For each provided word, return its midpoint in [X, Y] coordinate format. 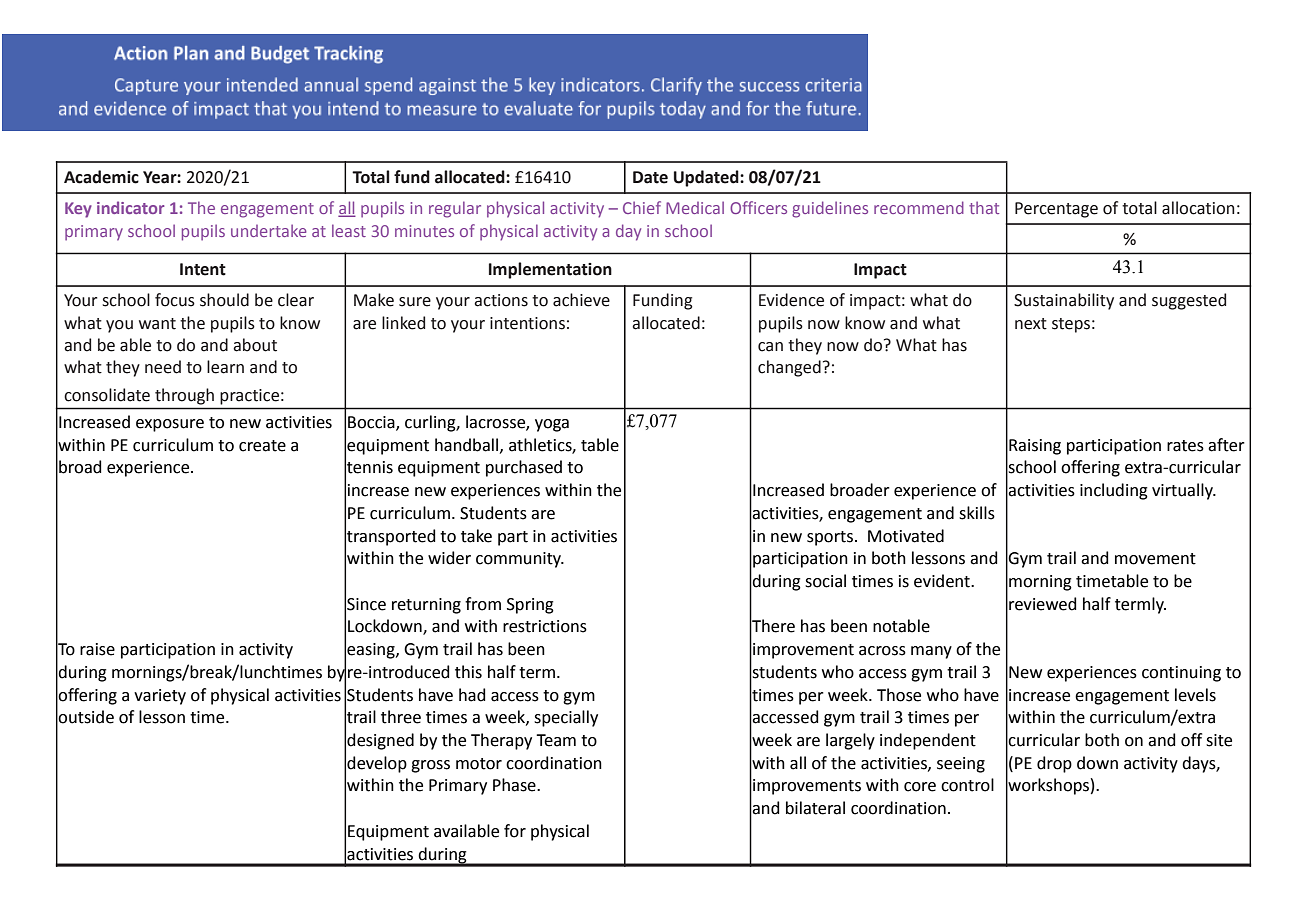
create [262, 446]
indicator [131, 207]
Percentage [1056, 210]
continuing [1181, 674]
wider [449, 558]
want [157, 324]
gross [430, 766]
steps [1071, 325]
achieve [581, 300]
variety [160, 697]
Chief [642, 207]
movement [1155, 559]
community [520, 560]
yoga [552, 425]
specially [566, 718]
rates [1185, 446]
